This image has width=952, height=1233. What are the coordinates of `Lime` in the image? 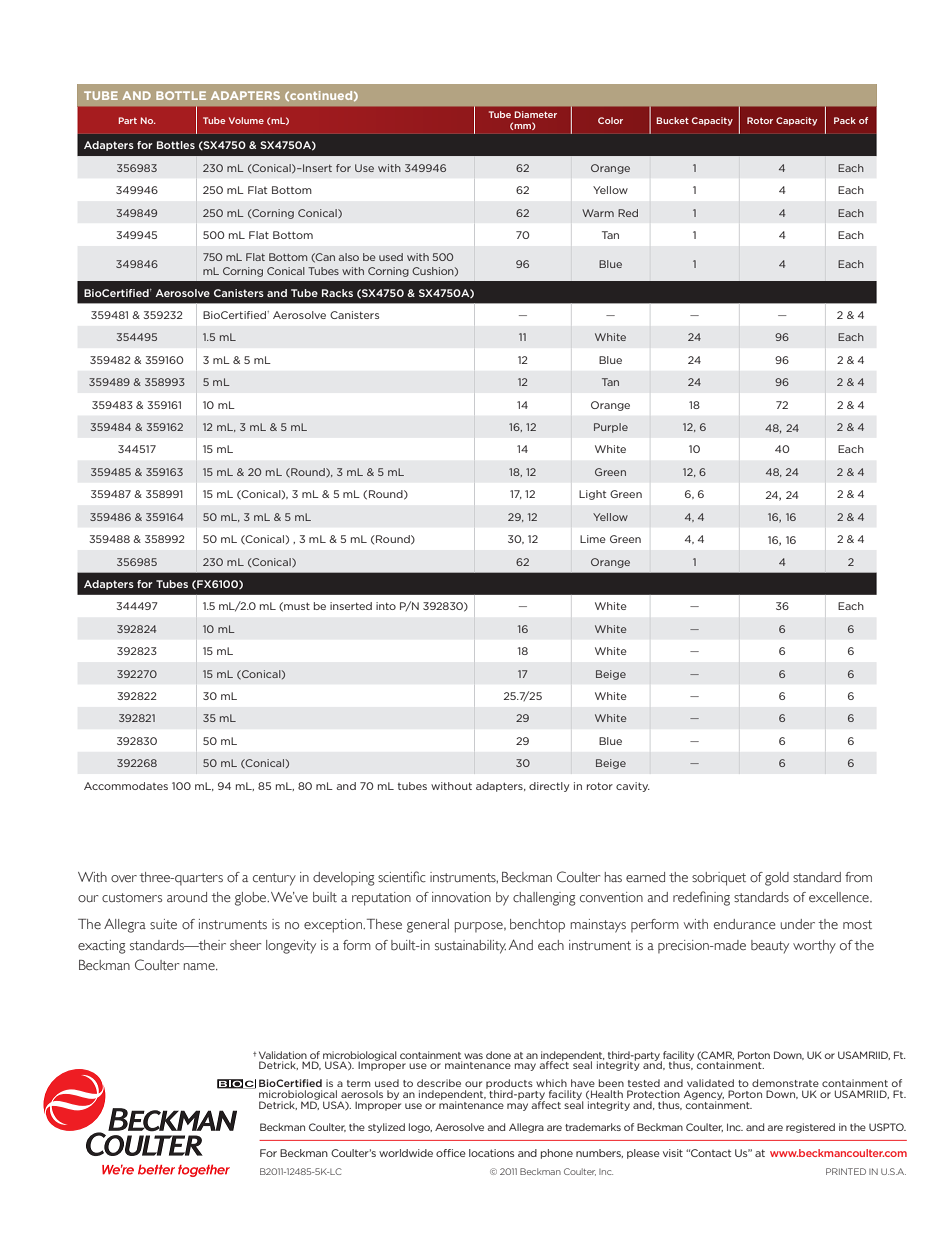 It's located at (593, 539).
